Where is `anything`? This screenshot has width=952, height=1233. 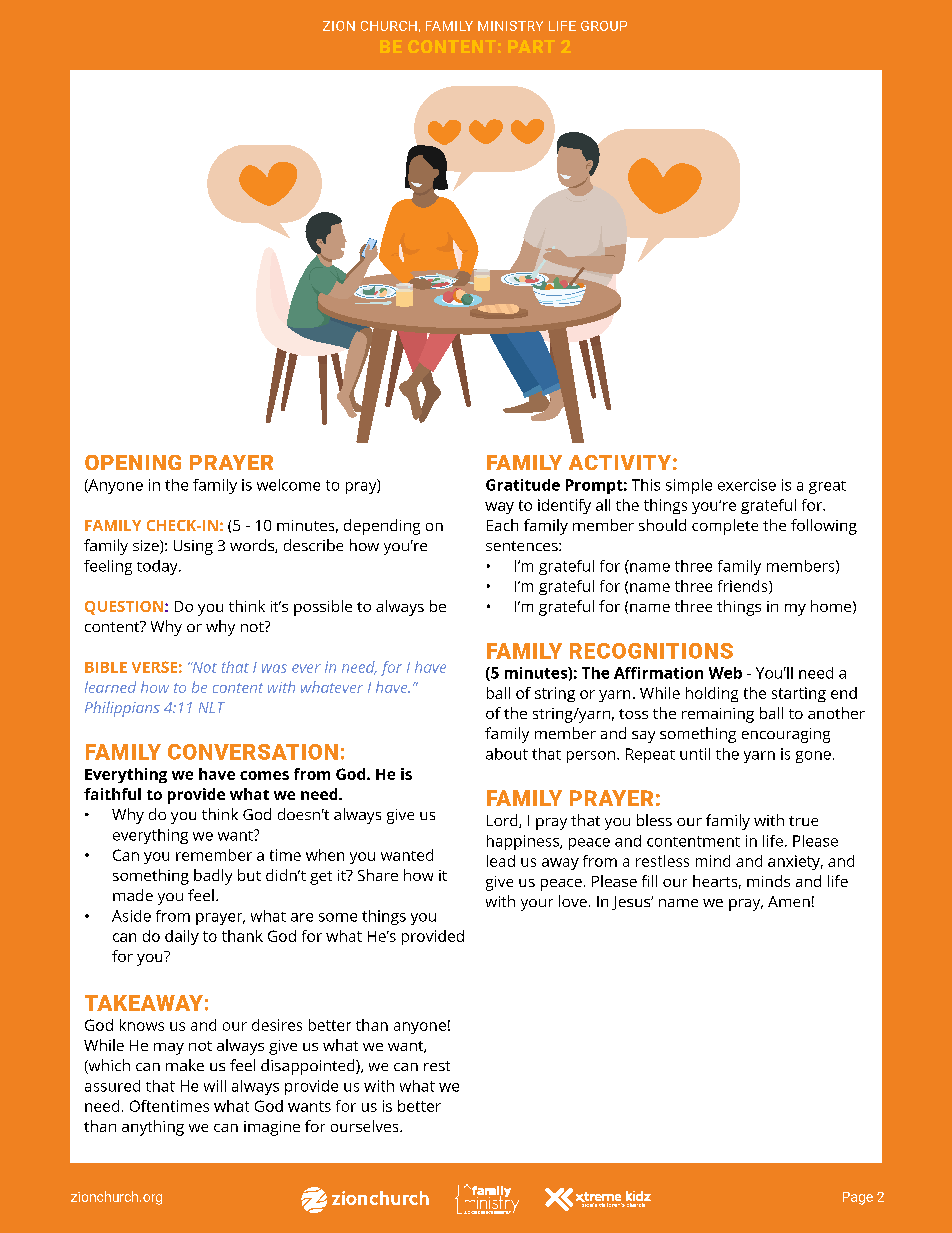 anything is located at coordinates (153, 1128).
